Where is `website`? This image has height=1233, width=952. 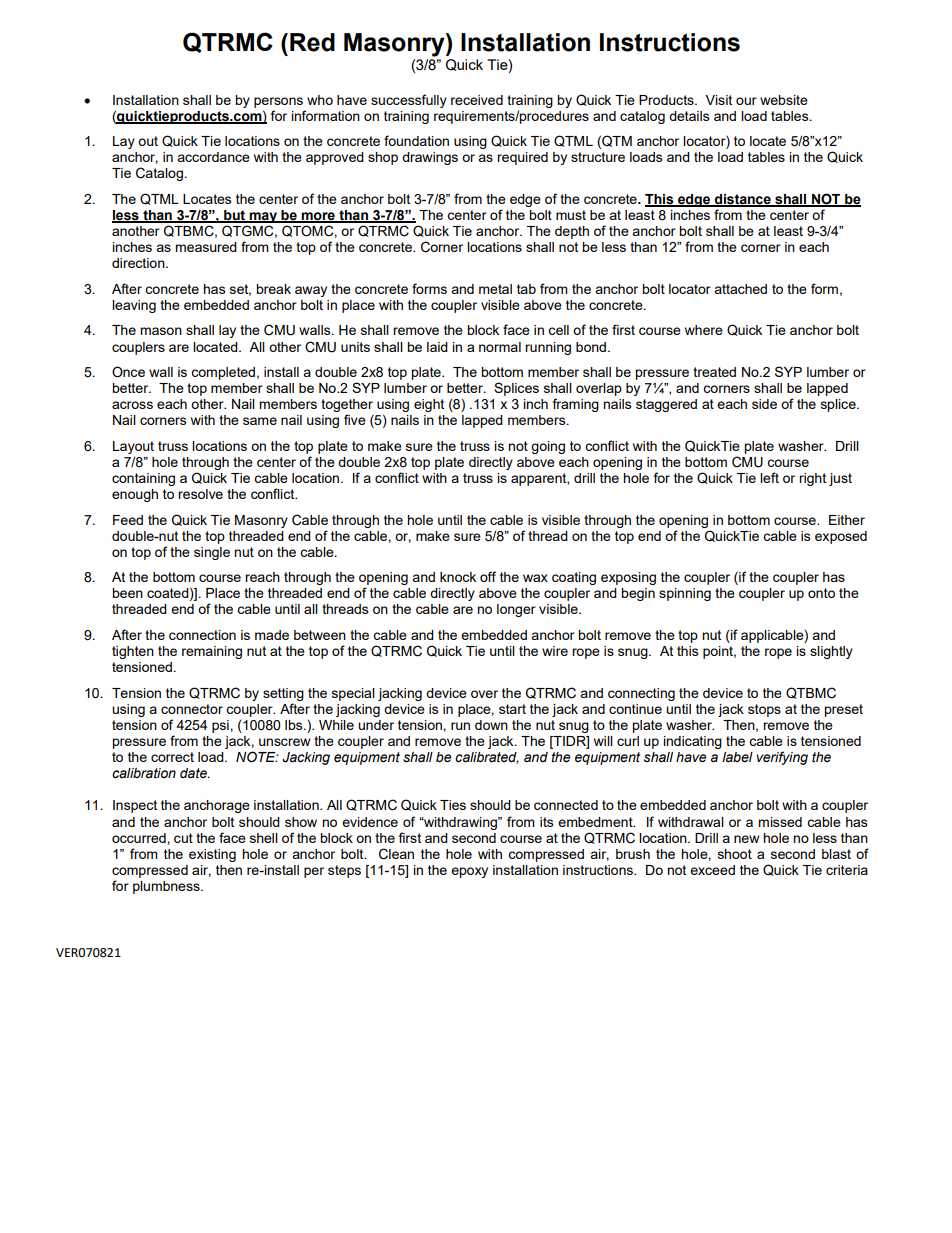
website is located at coordinates (784, 100).
